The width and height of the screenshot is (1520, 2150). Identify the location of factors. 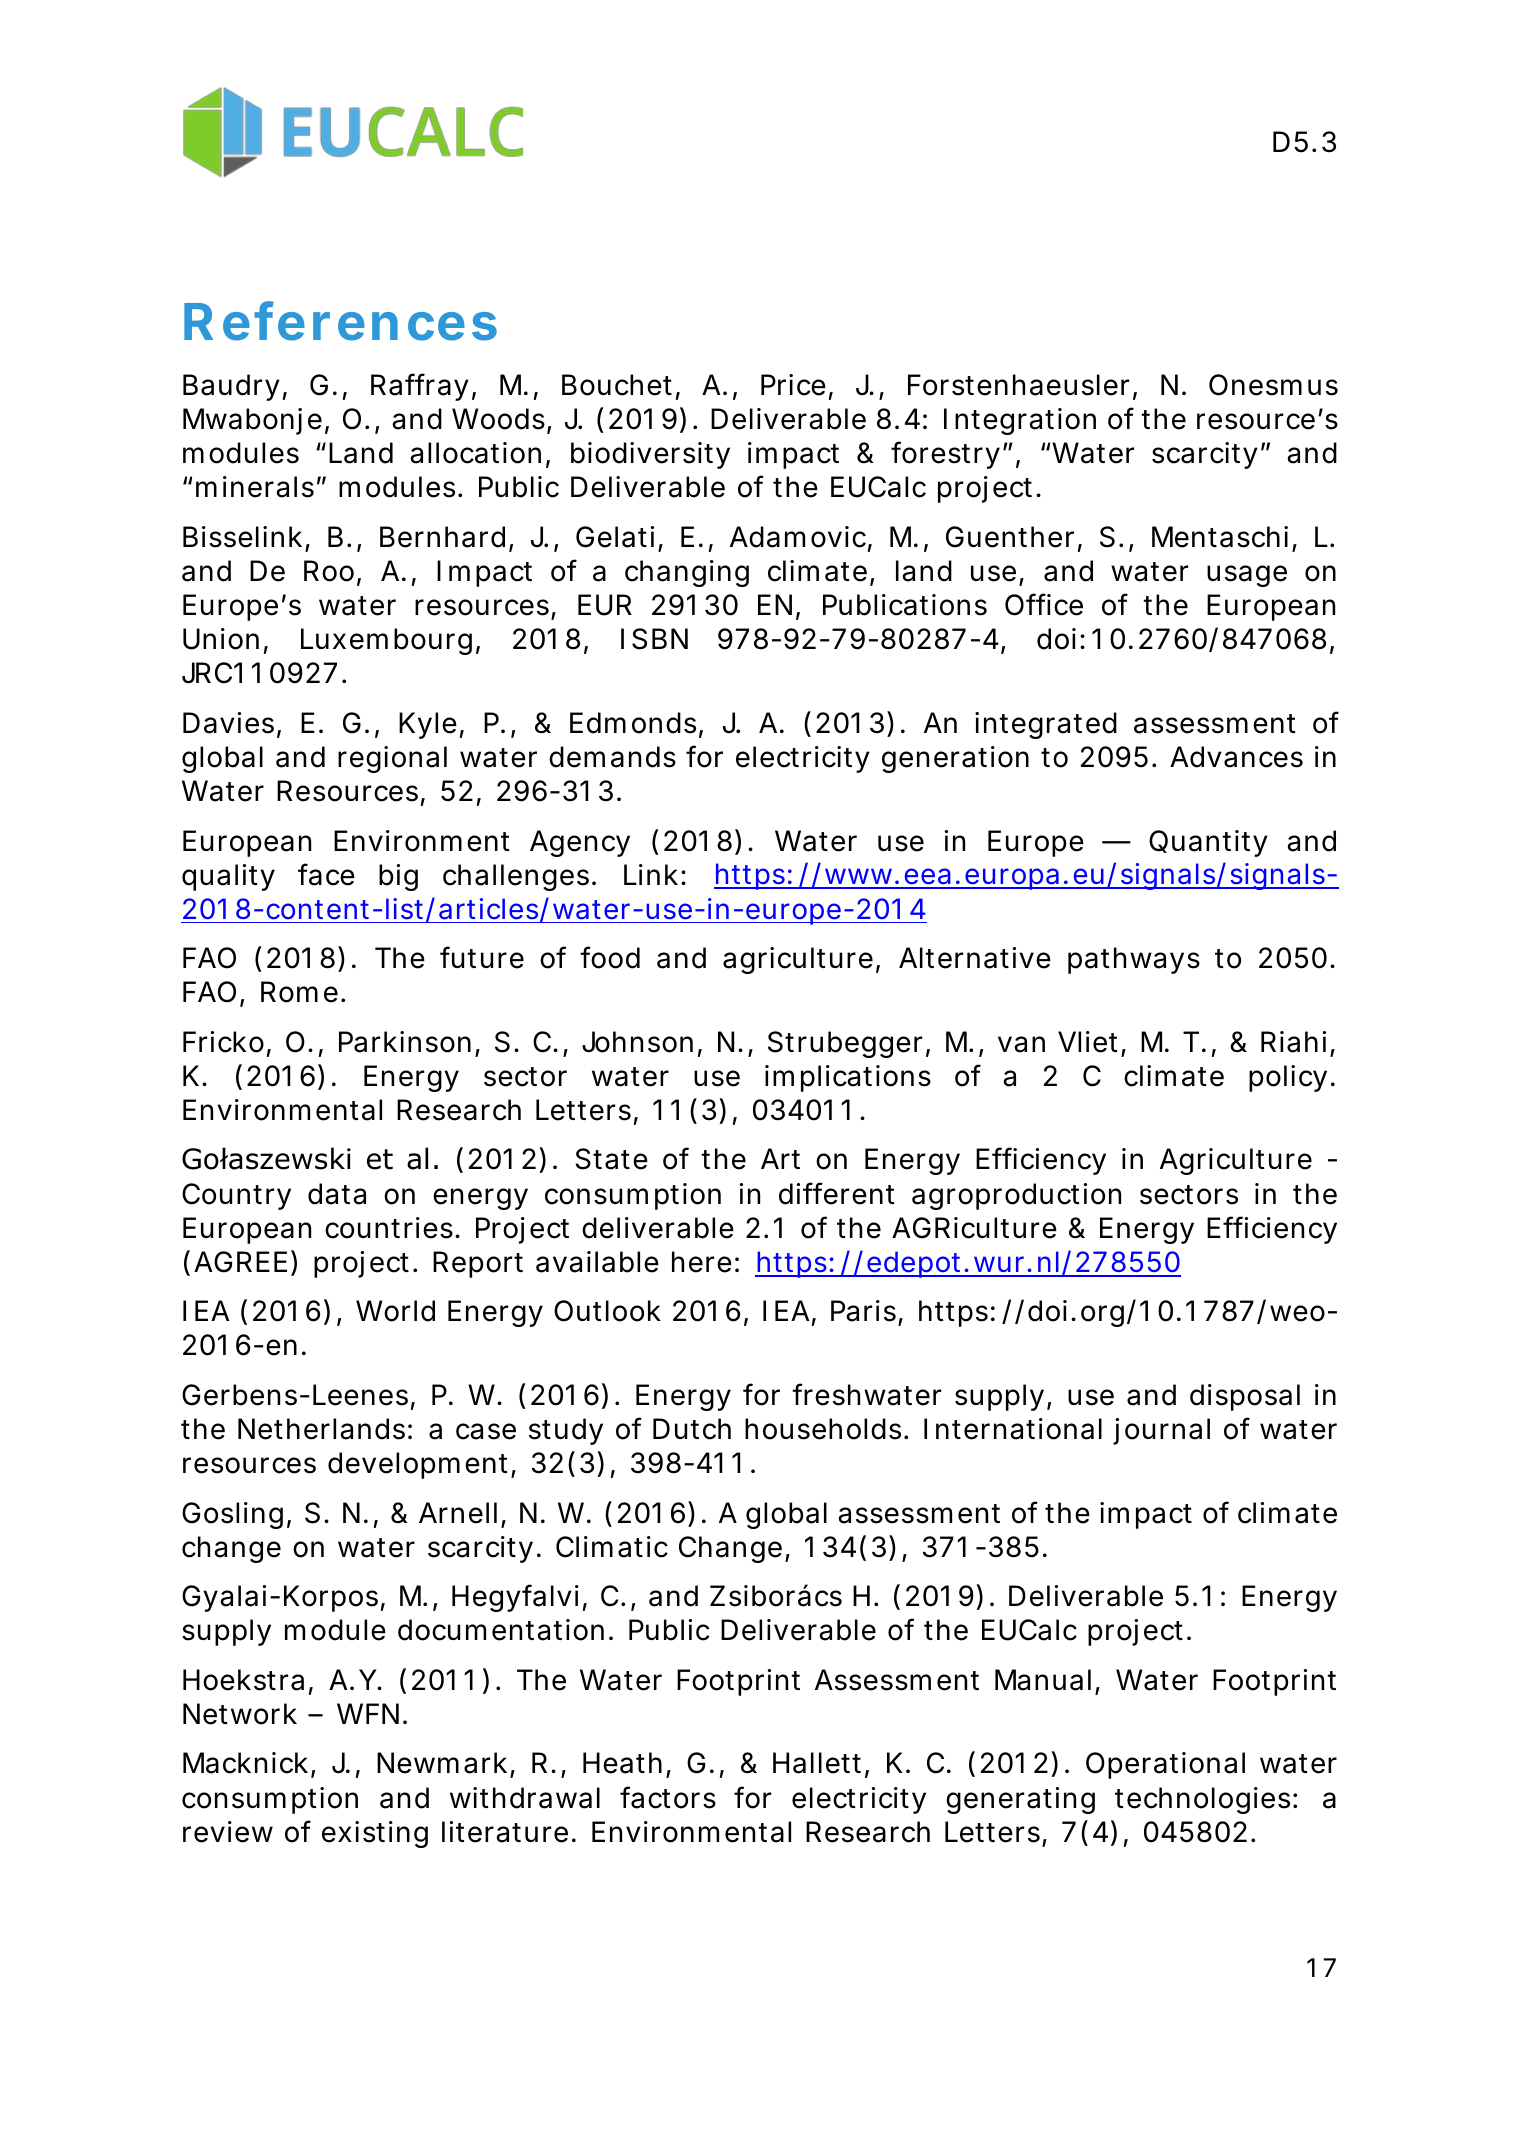
(668, 1797).
